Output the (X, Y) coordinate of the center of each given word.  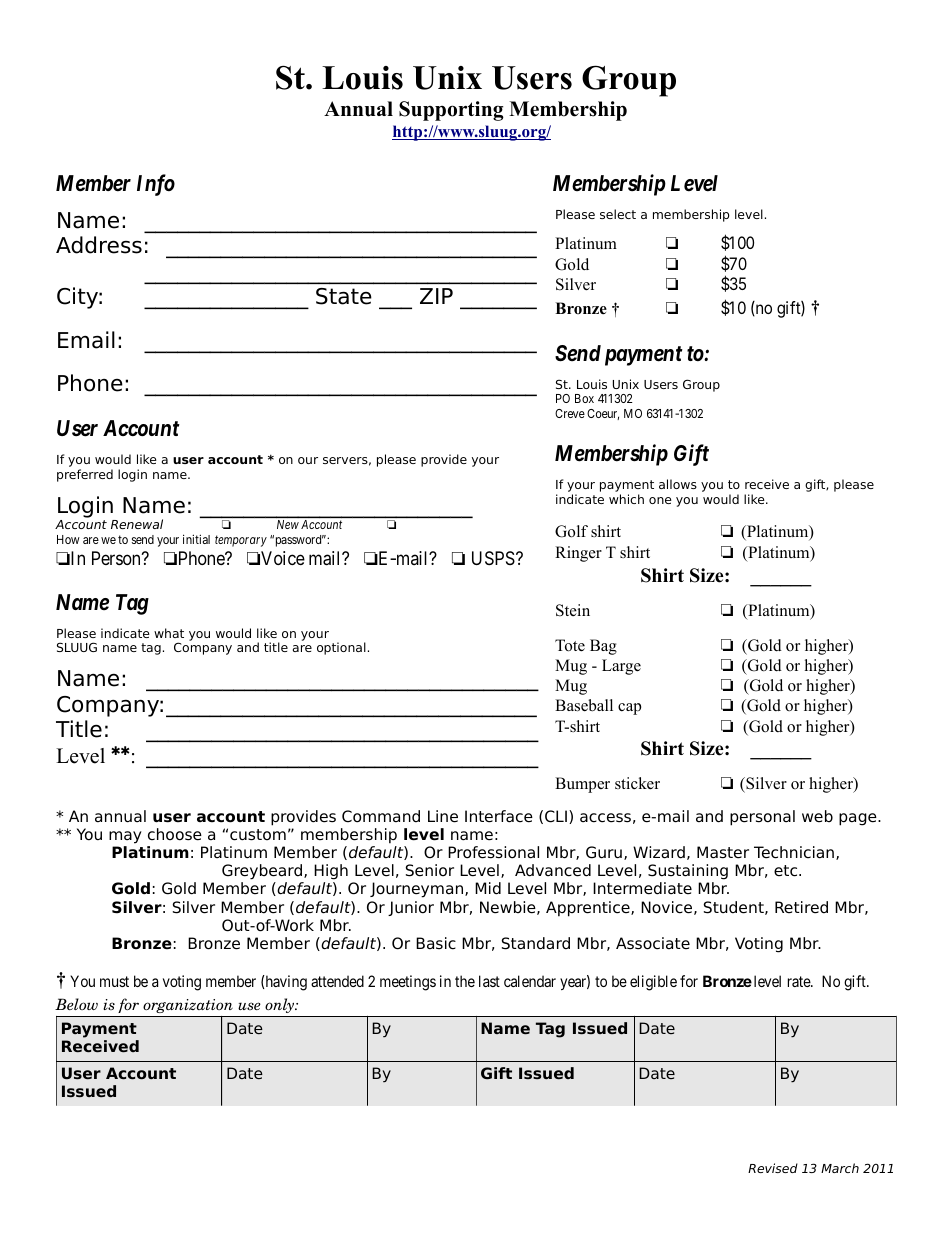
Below (76, 1004)
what (169, 633)
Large (621, 667)
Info (156, 185)
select (618, 214)
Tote (570, 645)
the (465, 981)
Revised (773, 1168)
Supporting (451, 111)
